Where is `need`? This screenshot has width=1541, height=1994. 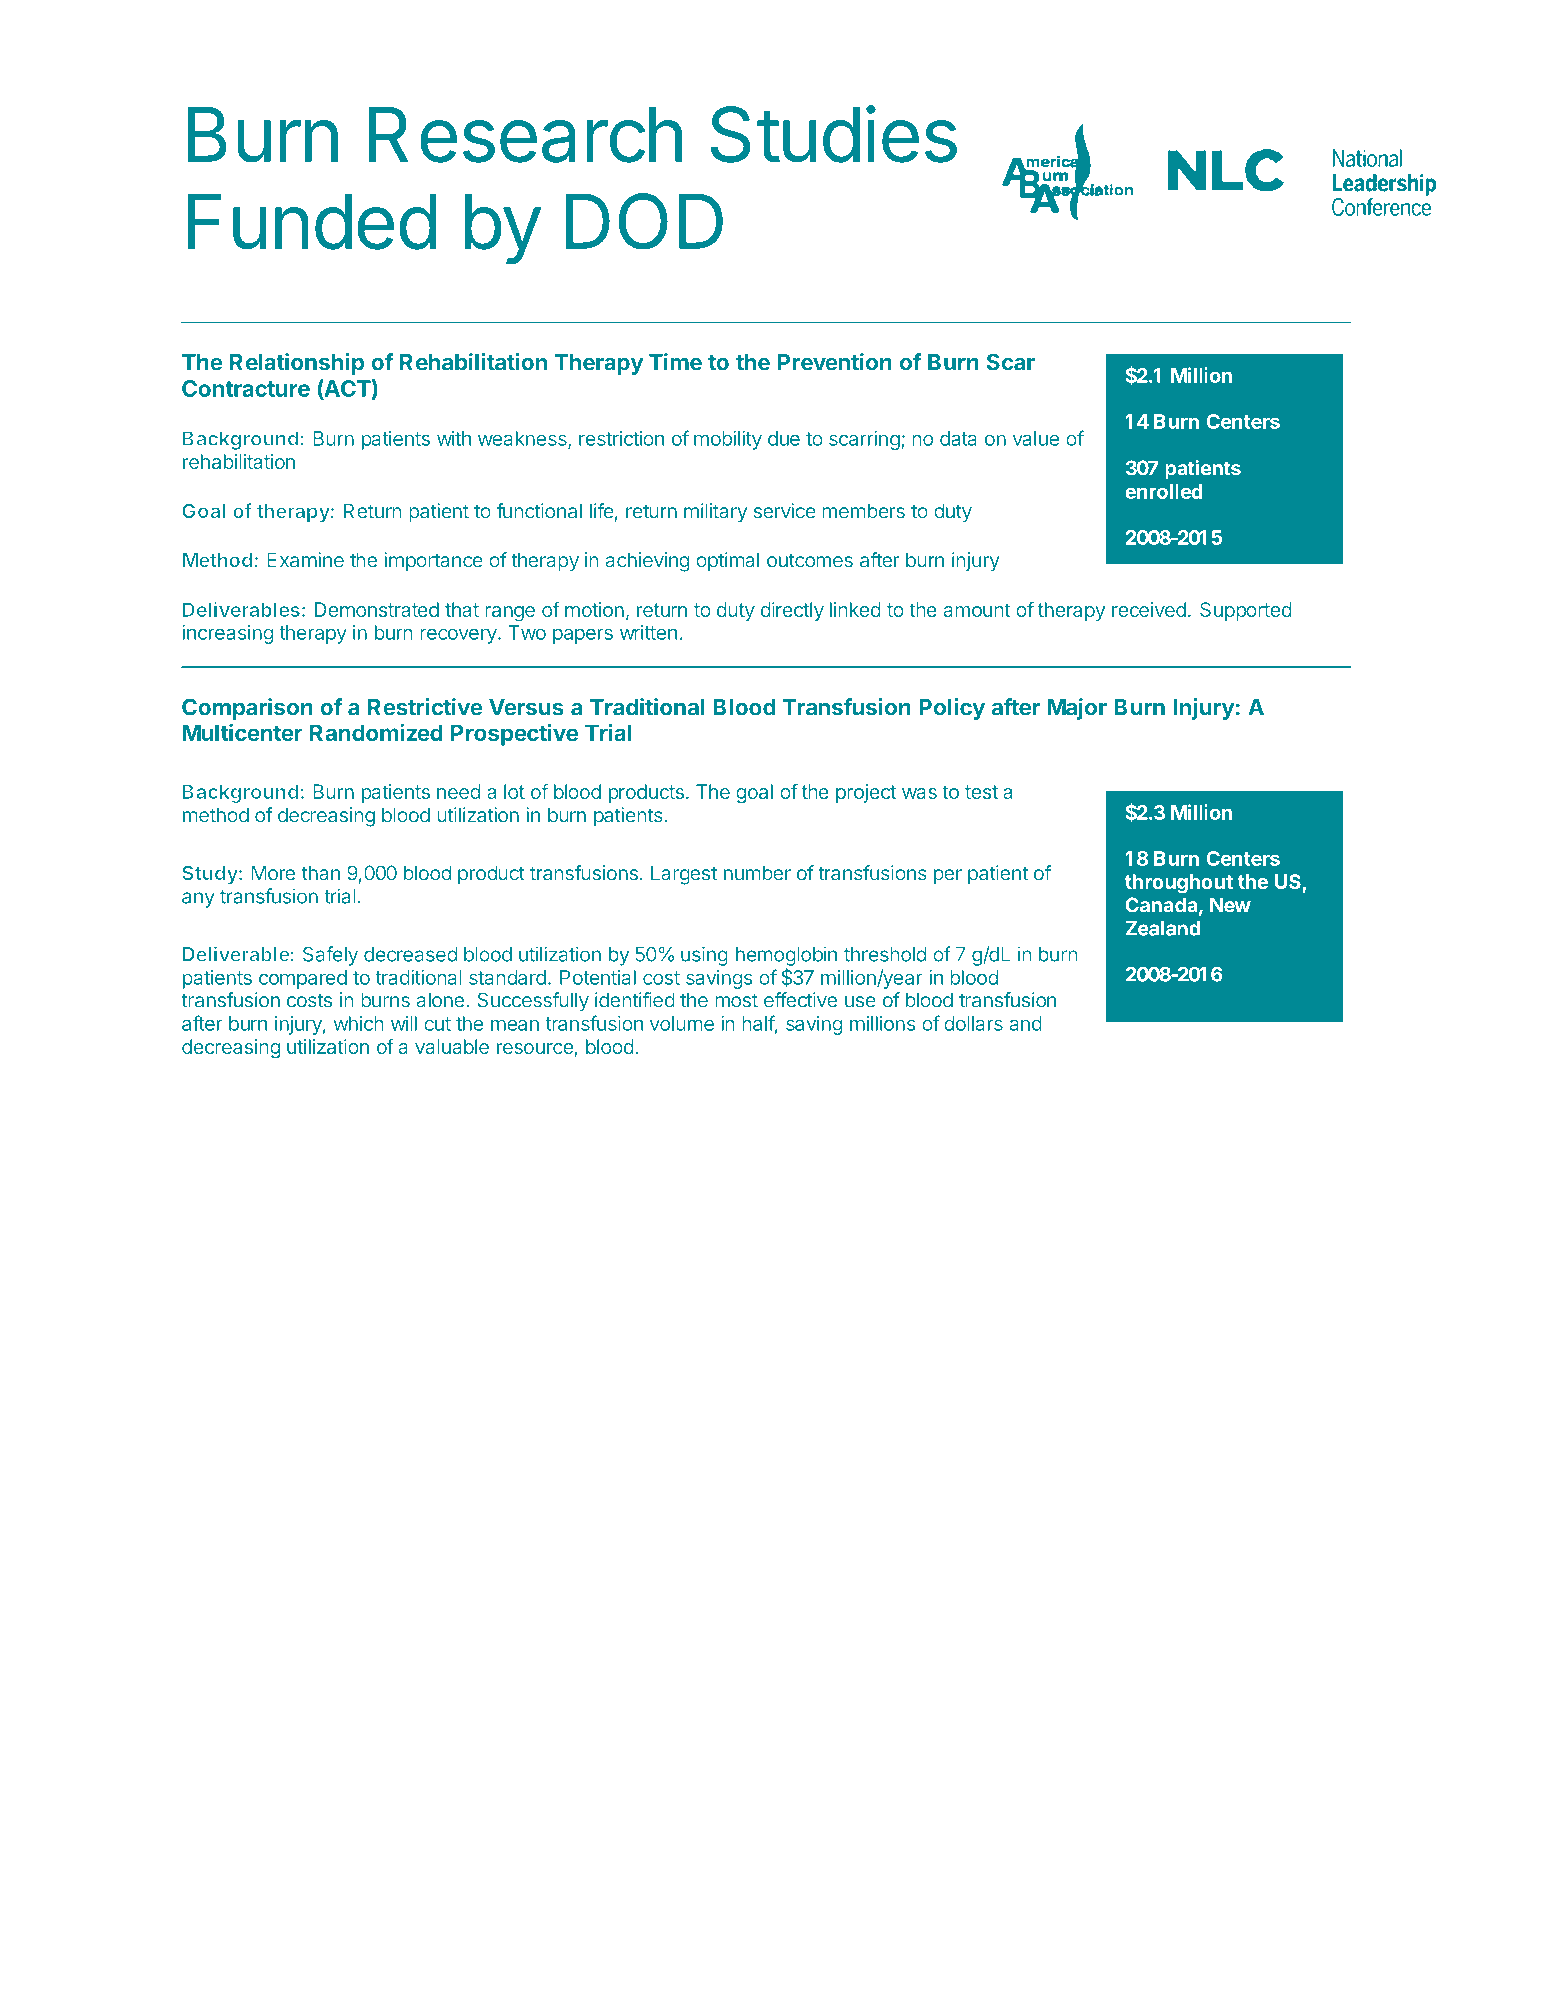 need is located at coordinates (458, 791).
